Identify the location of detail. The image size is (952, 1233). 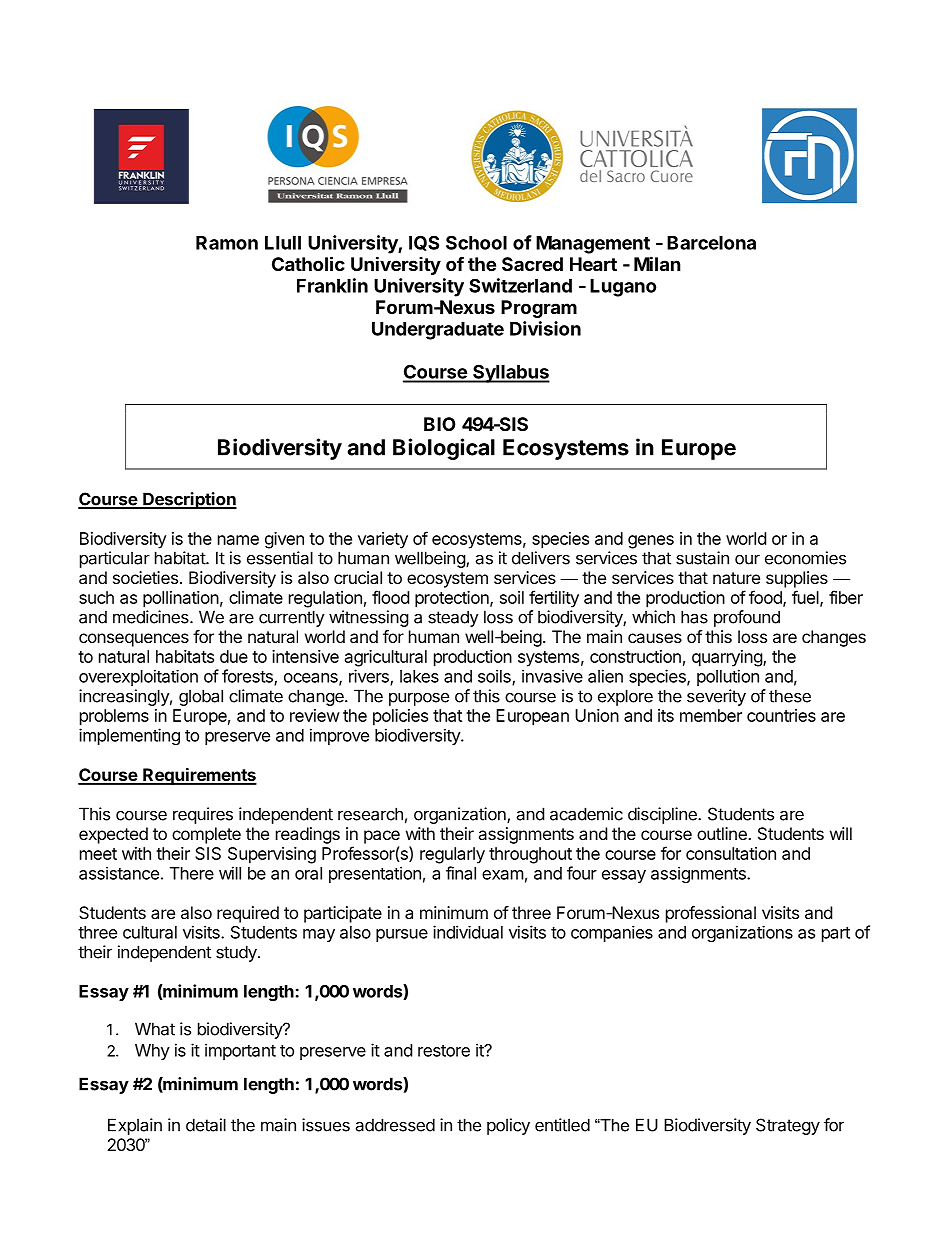
(206, 1125).
